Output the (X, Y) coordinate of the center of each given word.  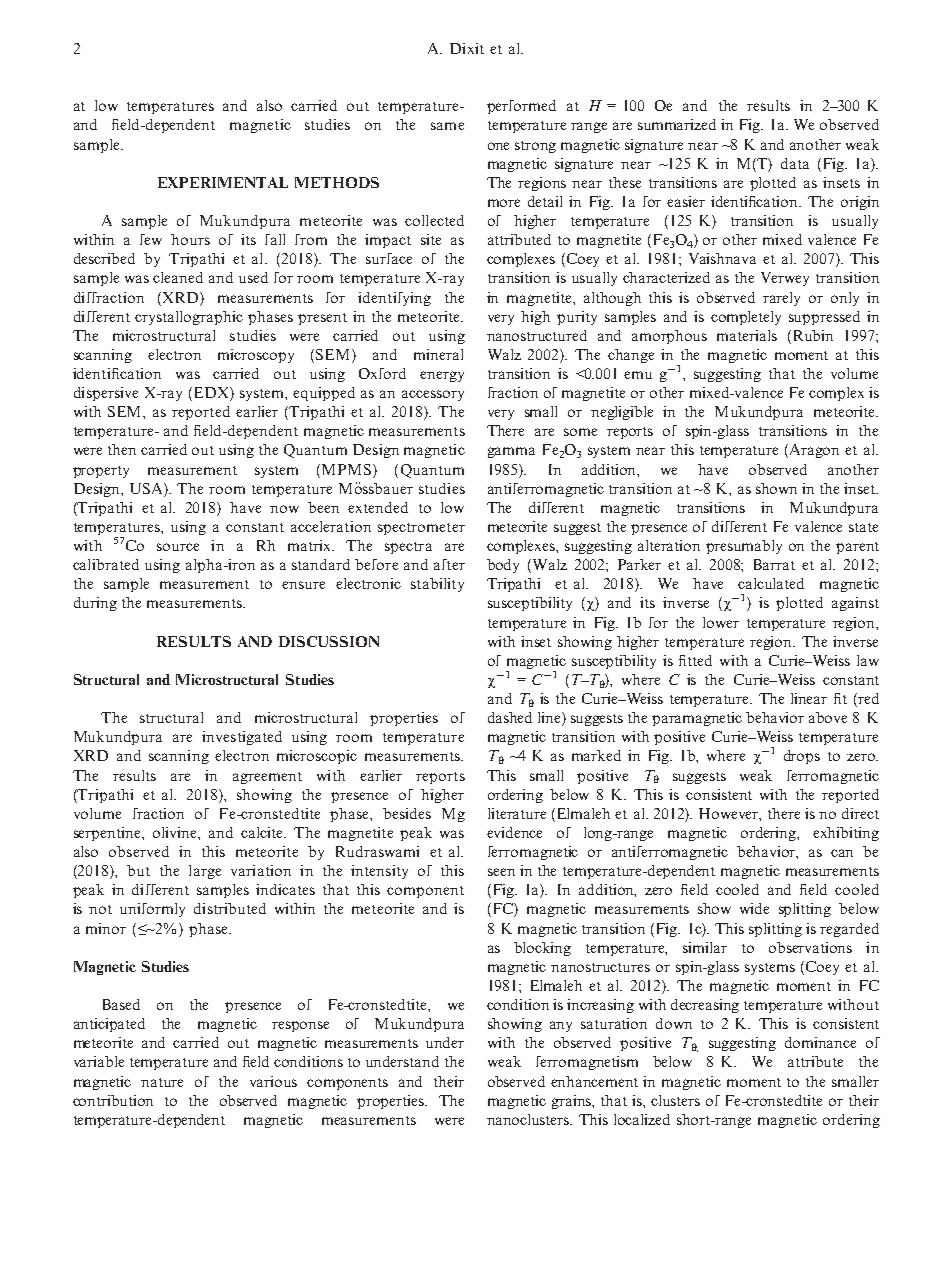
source (178, 547)
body (503, 566)
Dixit (467, 48)
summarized (677, 124)
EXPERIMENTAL (223, 182)
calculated (771, 583)
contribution (113, 1100)
